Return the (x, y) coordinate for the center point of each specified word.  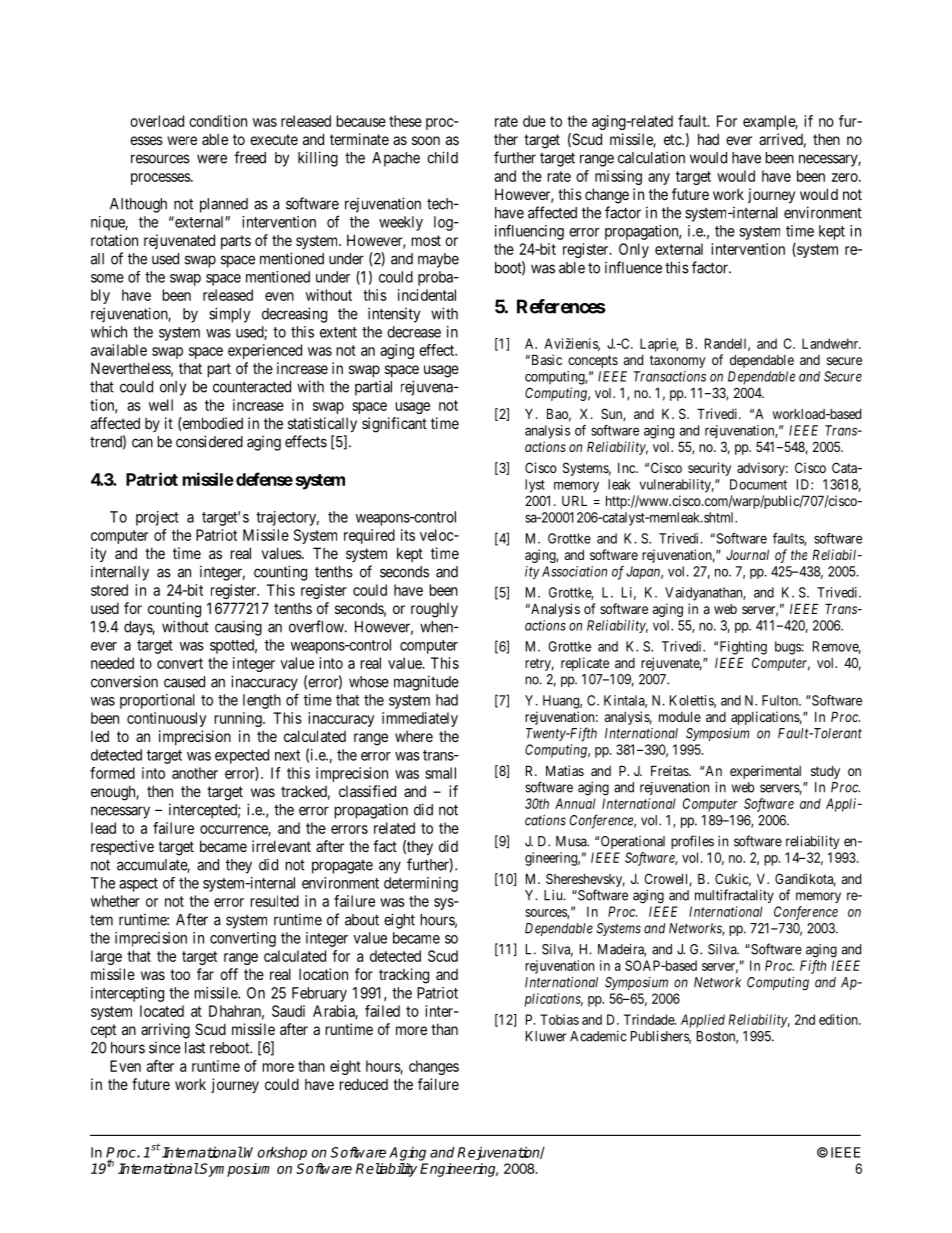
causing (238, 628)
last (195, 1048)
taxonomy (678, 361)
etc (673, 139)
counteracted (252, 387)
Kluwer (546, 1036)
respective (122, 847)
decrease (414, 332)
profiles (692, 842)
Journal (747, 554)
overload (157, 121)
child (442, 157)
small (440, 773)
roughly (434, 610)
